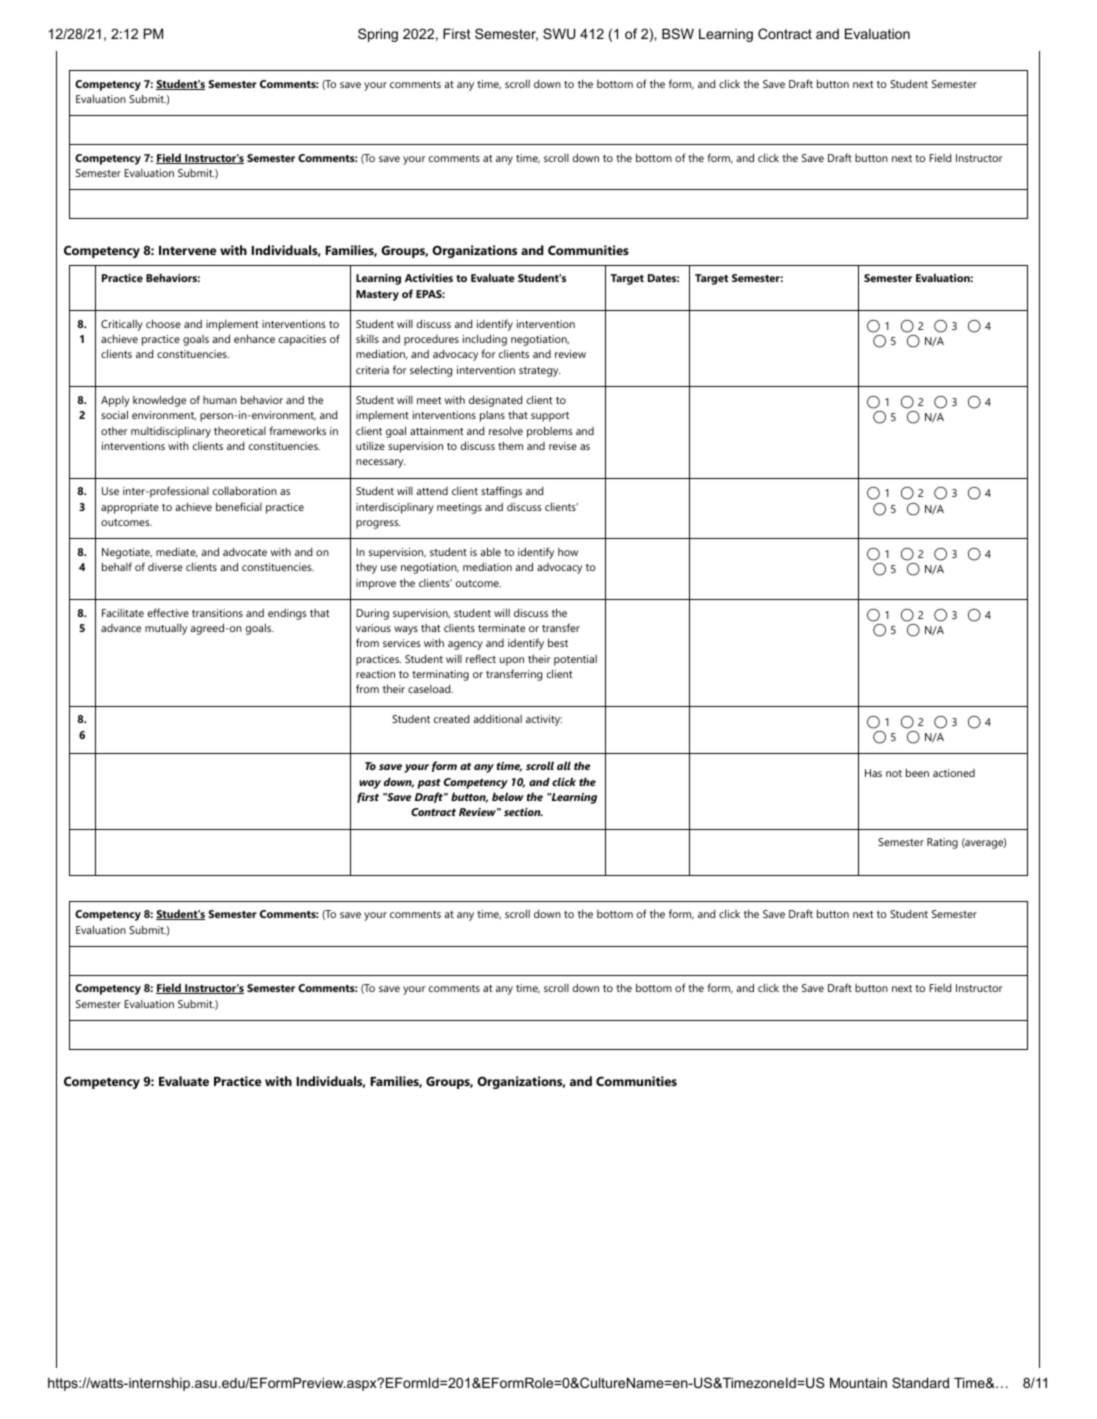 The width and height of the page is (1097, 1419). Describe the element at coordinates (429, 784) in the page. I see `past` at that location.
